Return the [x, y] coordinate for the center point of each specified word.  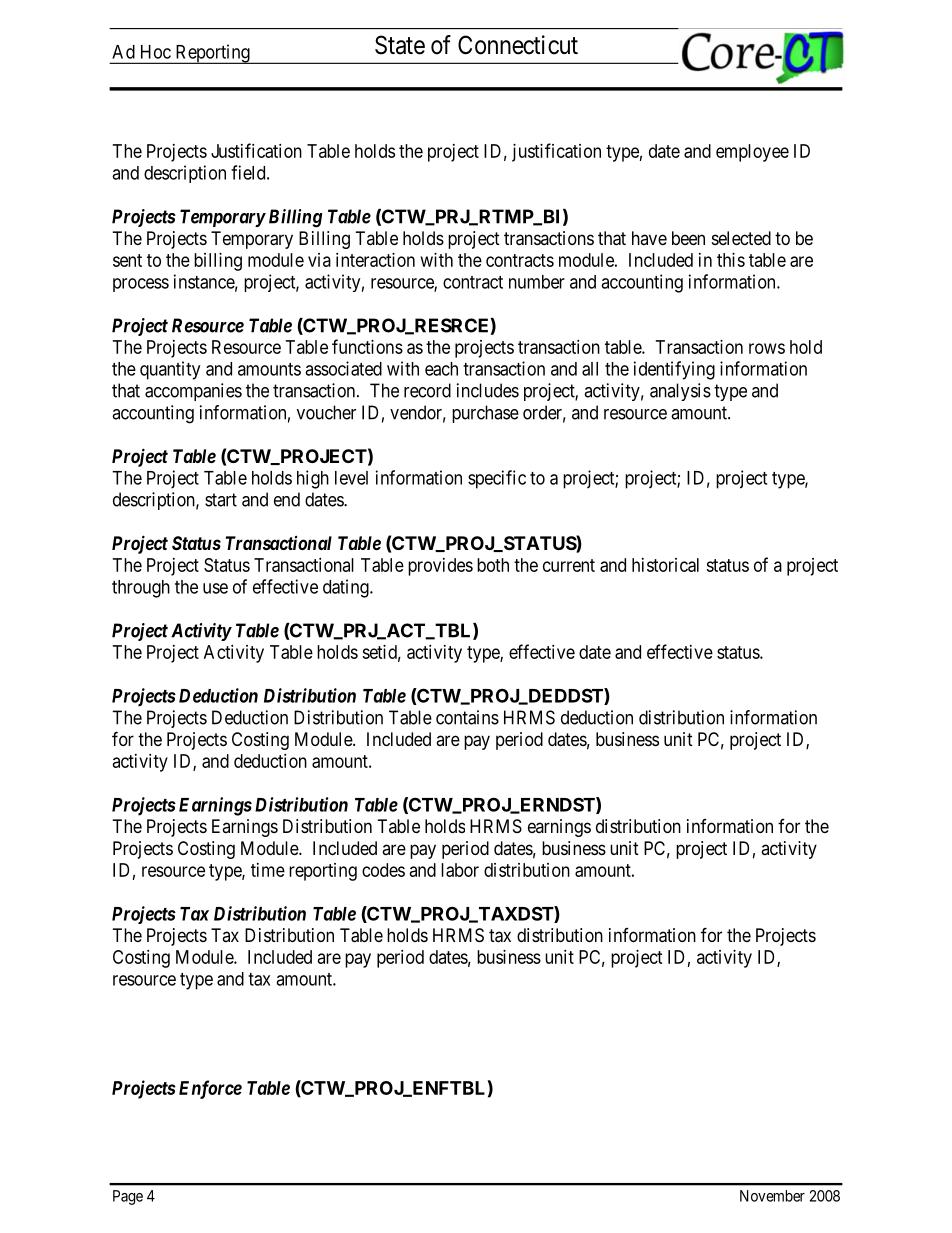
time [268, 870]
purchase [485, 414]
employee [752, 153]
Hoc [156, 52]
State [400, 45]
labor [460, 870]
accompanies [193, 392]
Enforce [210, 1089]
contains [467, 717]
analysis [680, 392]
